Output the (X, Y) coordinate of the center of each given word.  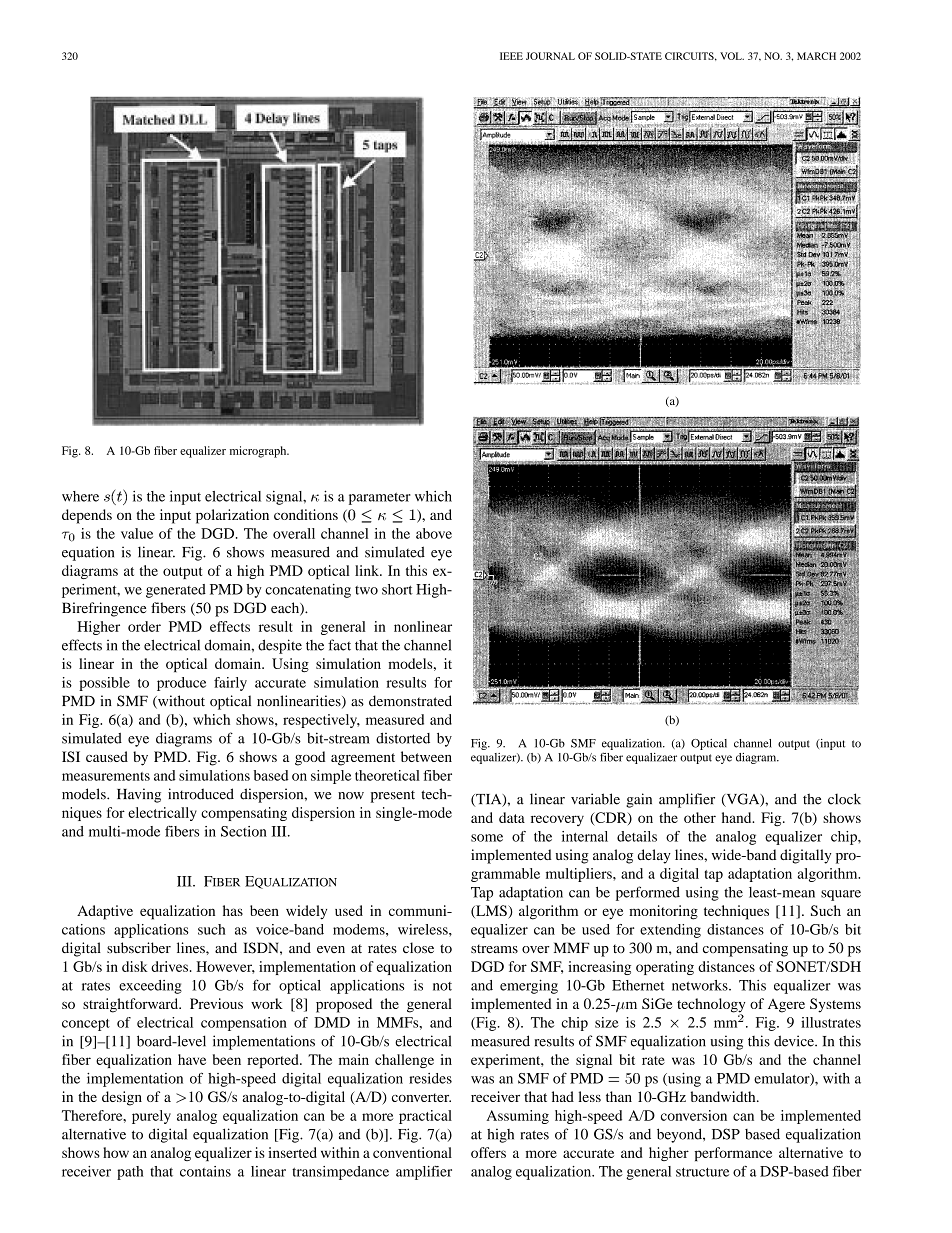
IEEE (511, 56)
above (434, 533)
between (426, 756)
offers (488, 1152)
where (80, 496)
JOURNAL (550, 56)
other (700, 817)
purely (151, 1117)
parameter (380, 498)
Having (139, 795)
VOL (732, 56)
